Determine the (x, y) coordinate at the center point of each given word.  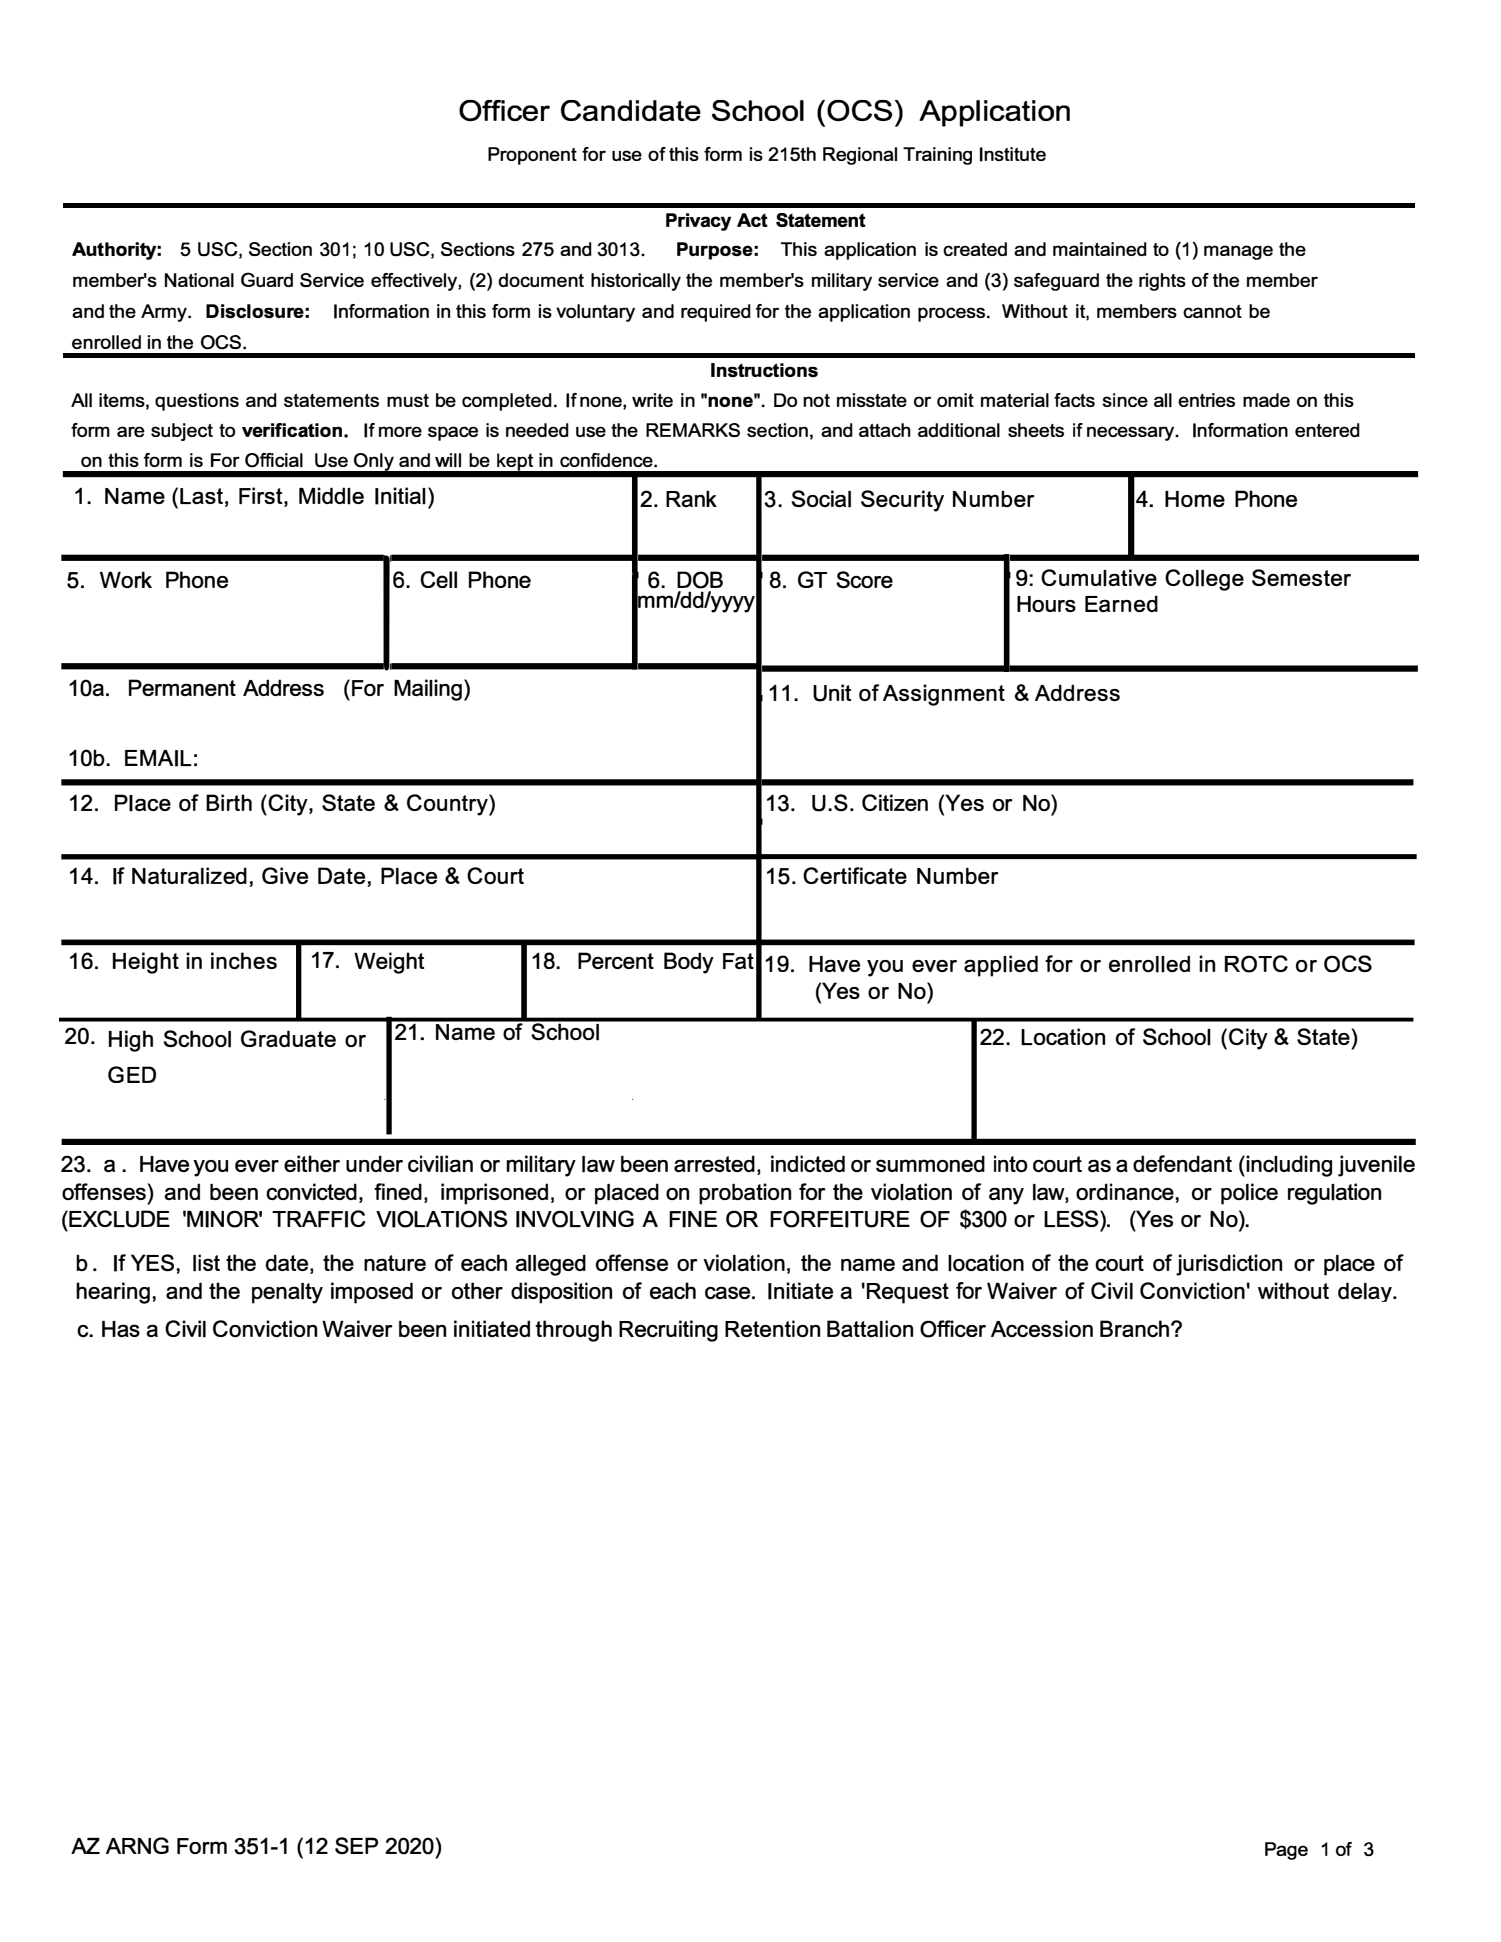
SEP (356, 1845)
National (199, 280)
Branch (1136, 1328)
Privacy (698, 222)
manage (1238, 252)
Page (1286, 1851)
